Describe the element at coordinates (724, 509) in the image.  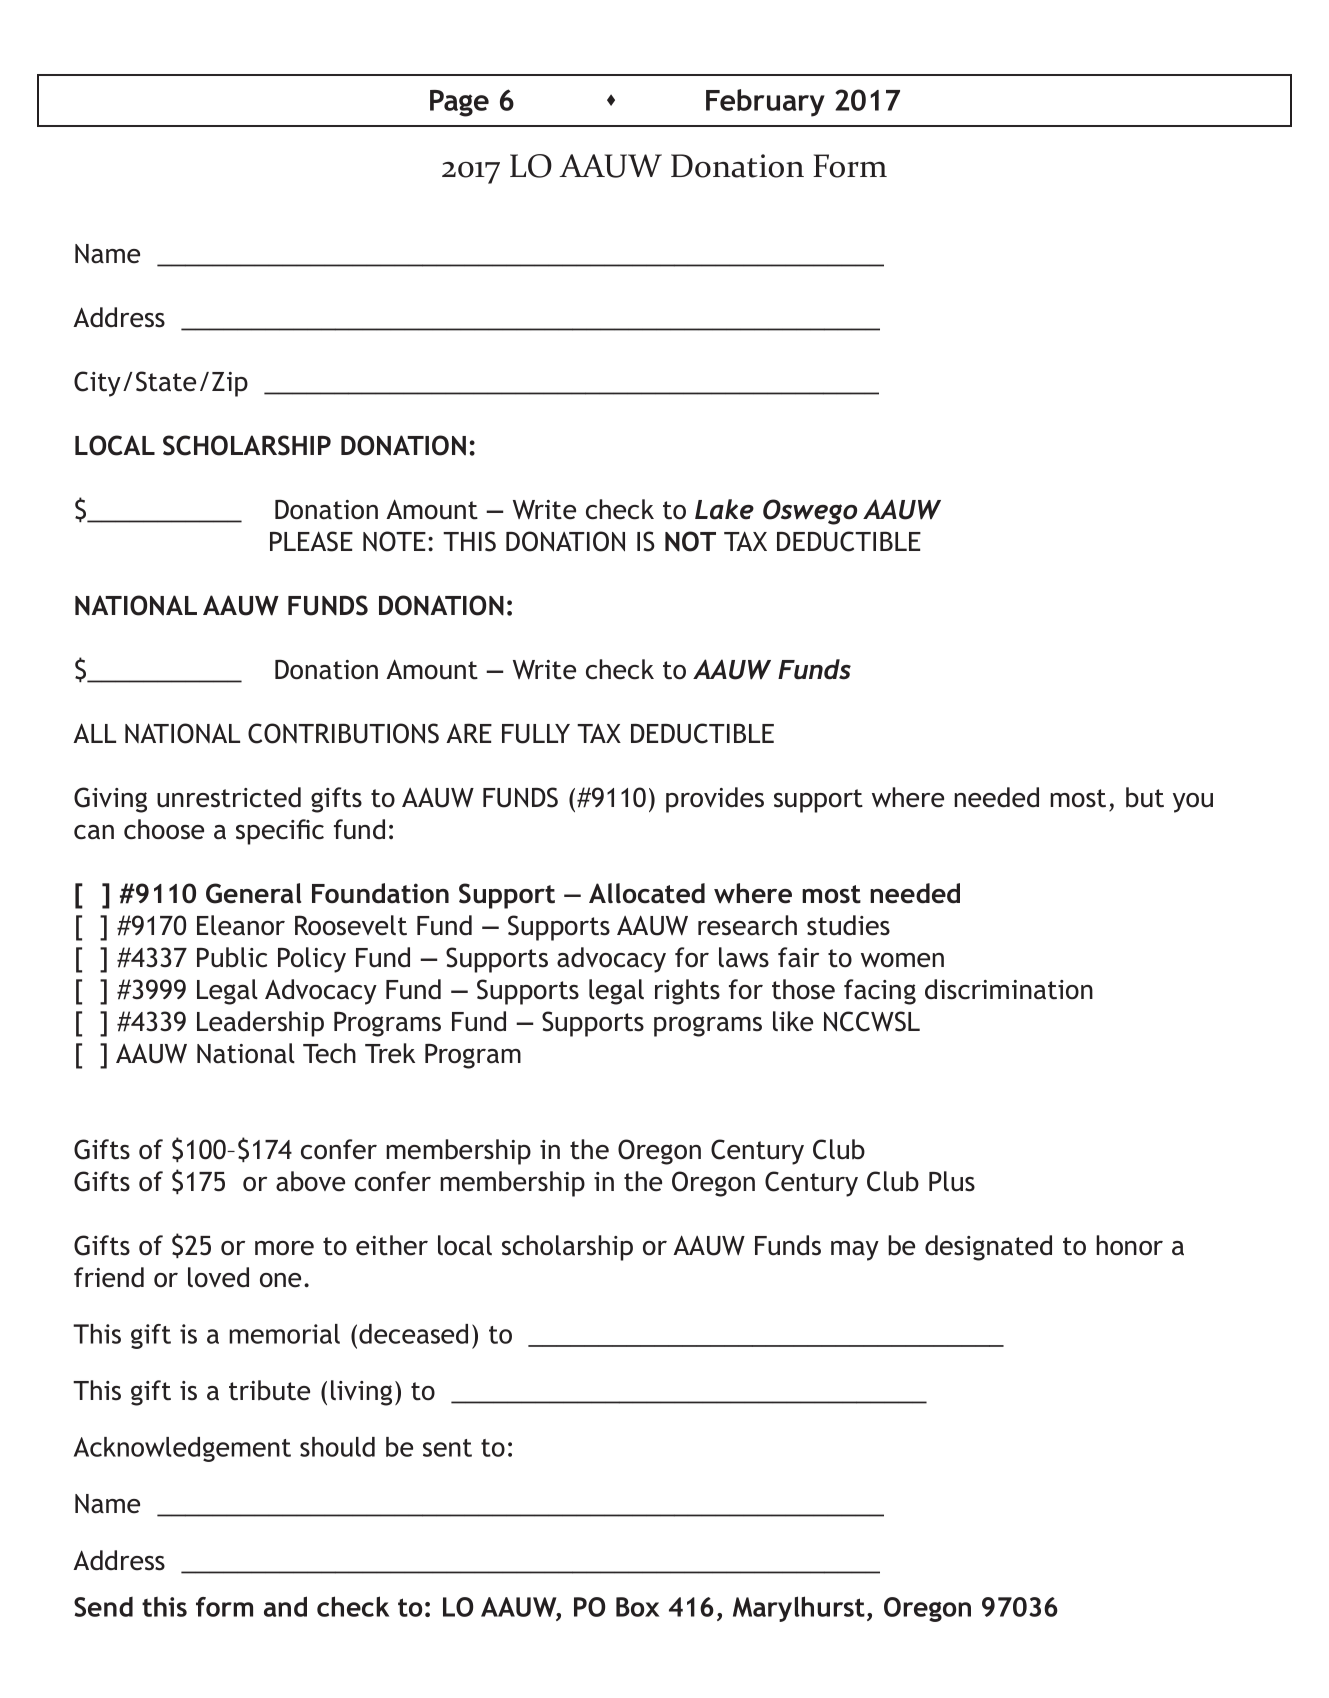
I see `Lake` at that location.
